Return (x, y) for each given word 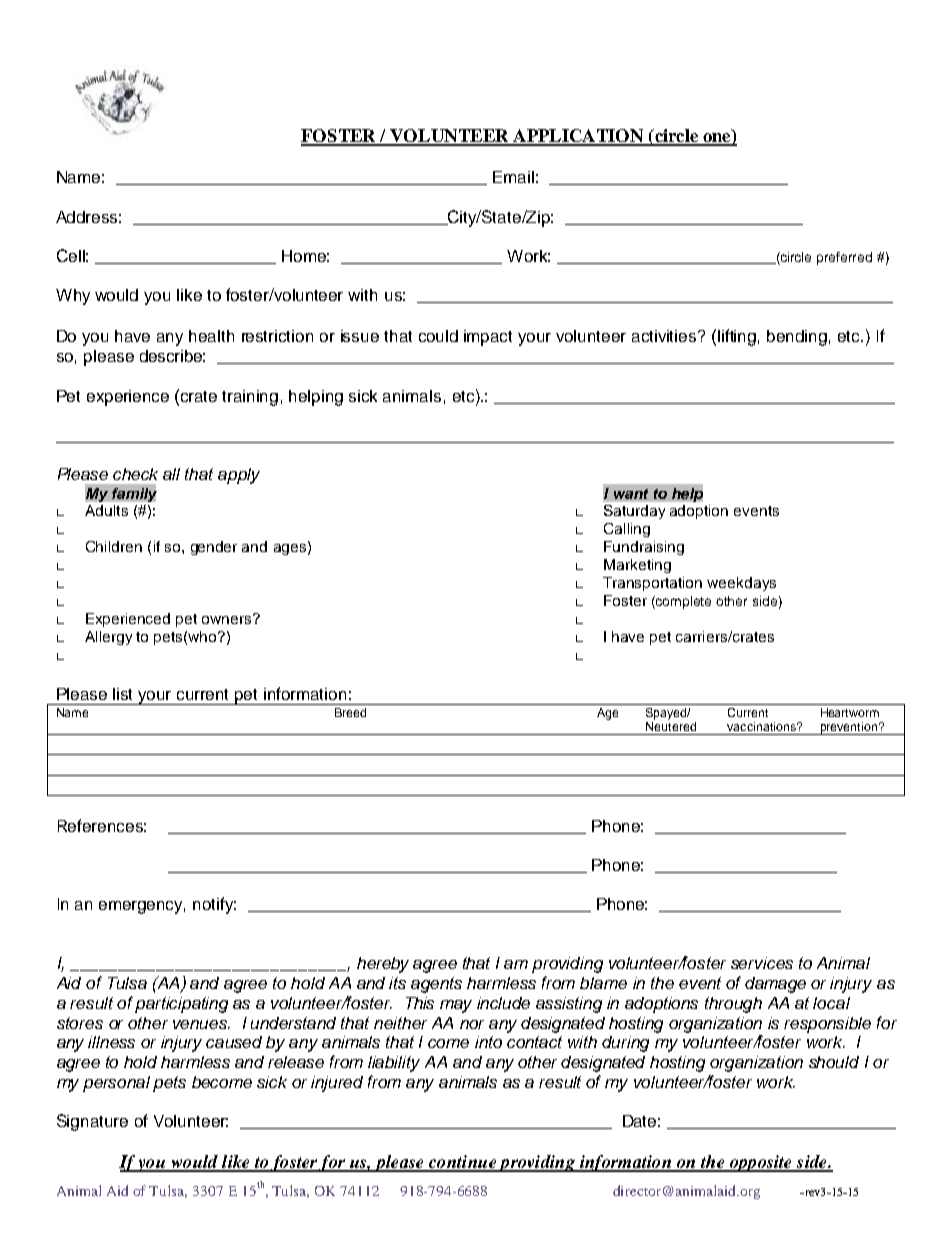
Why (73, 297)
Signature (92, 1122)
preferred (844, 258)
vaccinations (762, 726)
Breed (350, 712)
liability (394, 1064)
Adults (106, 510)
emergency (142, 907)
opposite (760, 1163)
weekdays (741, 584)
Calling (627, 530)
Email (513, 177)
